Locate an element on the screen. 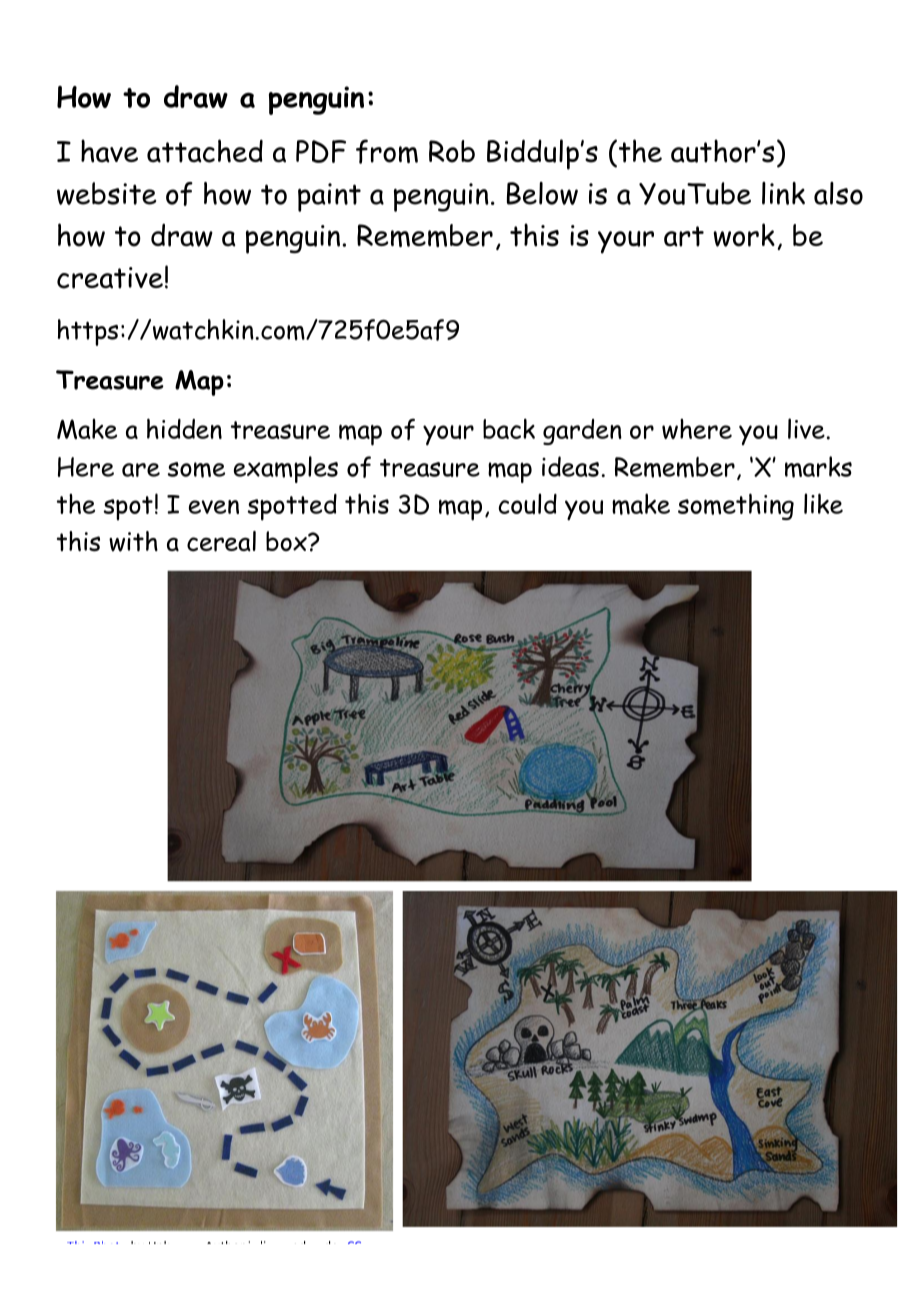 This screenshot has height=1308, width=924. creative is located at coordinates (110, 278).
